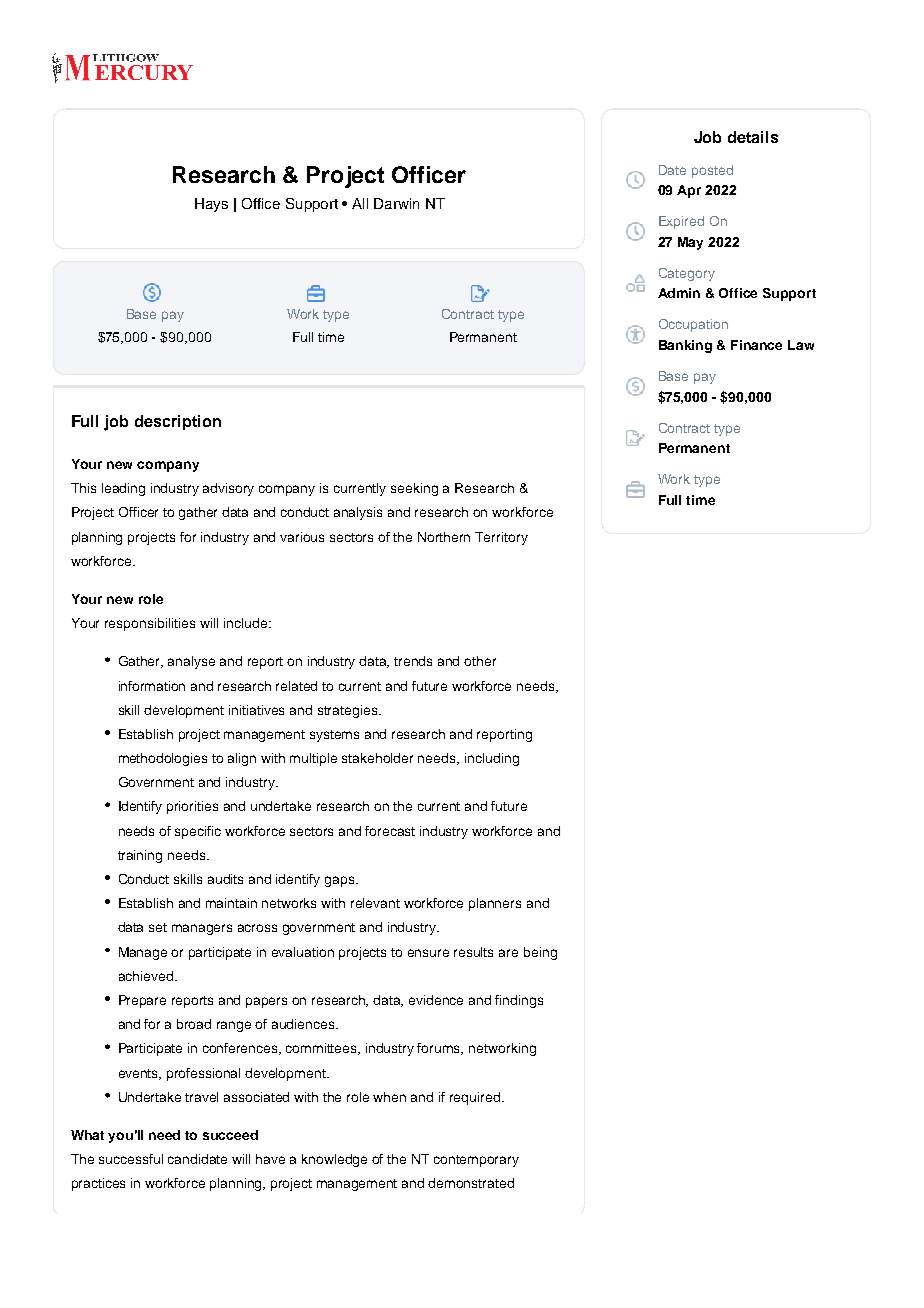  What do you see at coordinates (540, 953) in the screenshot?
I see `being` at bounding box center [540, 953].
